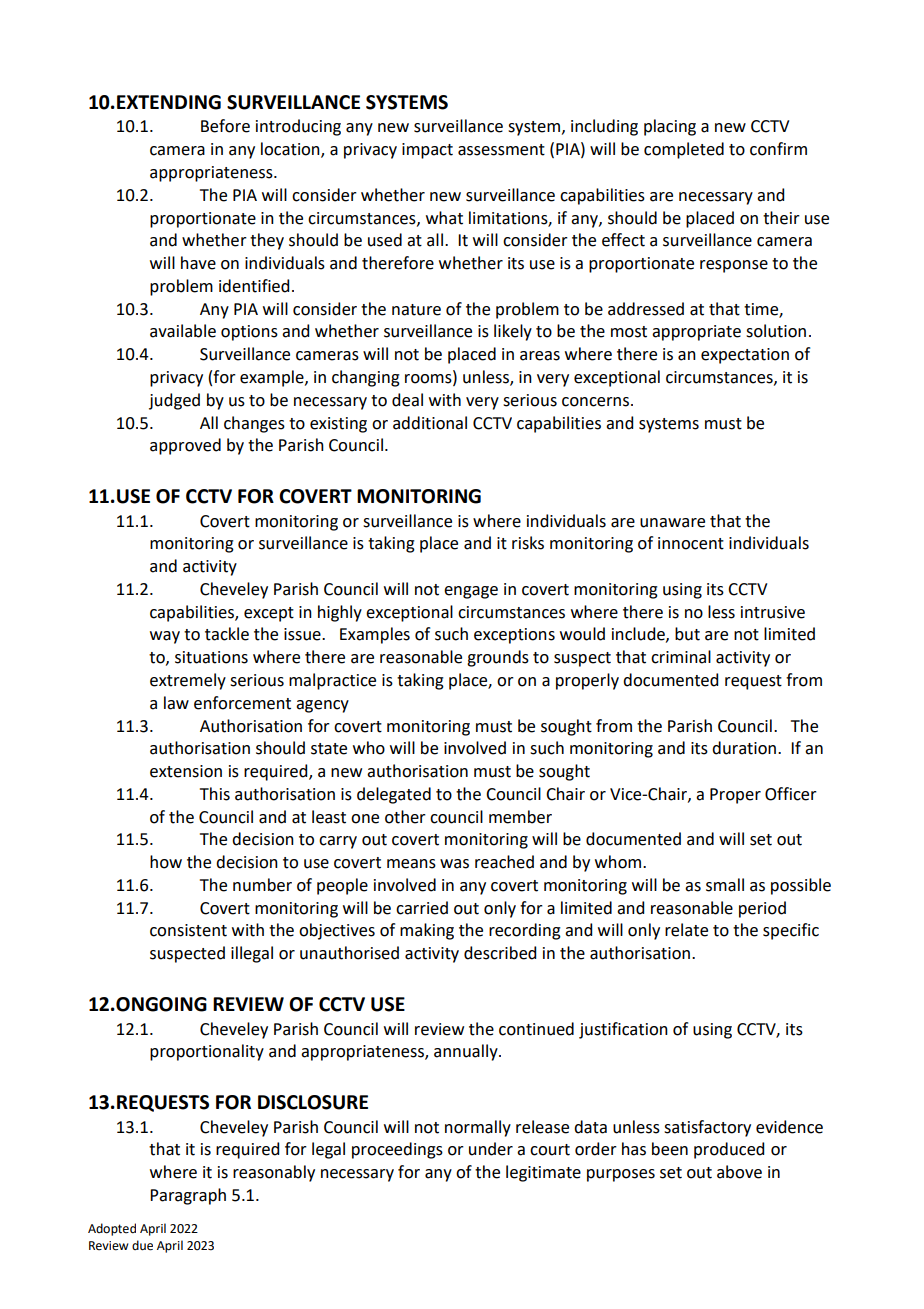 This image has width=924, height=1309. Describe the element at coordinates (215, 794) in the image. I see `This` at that location.
